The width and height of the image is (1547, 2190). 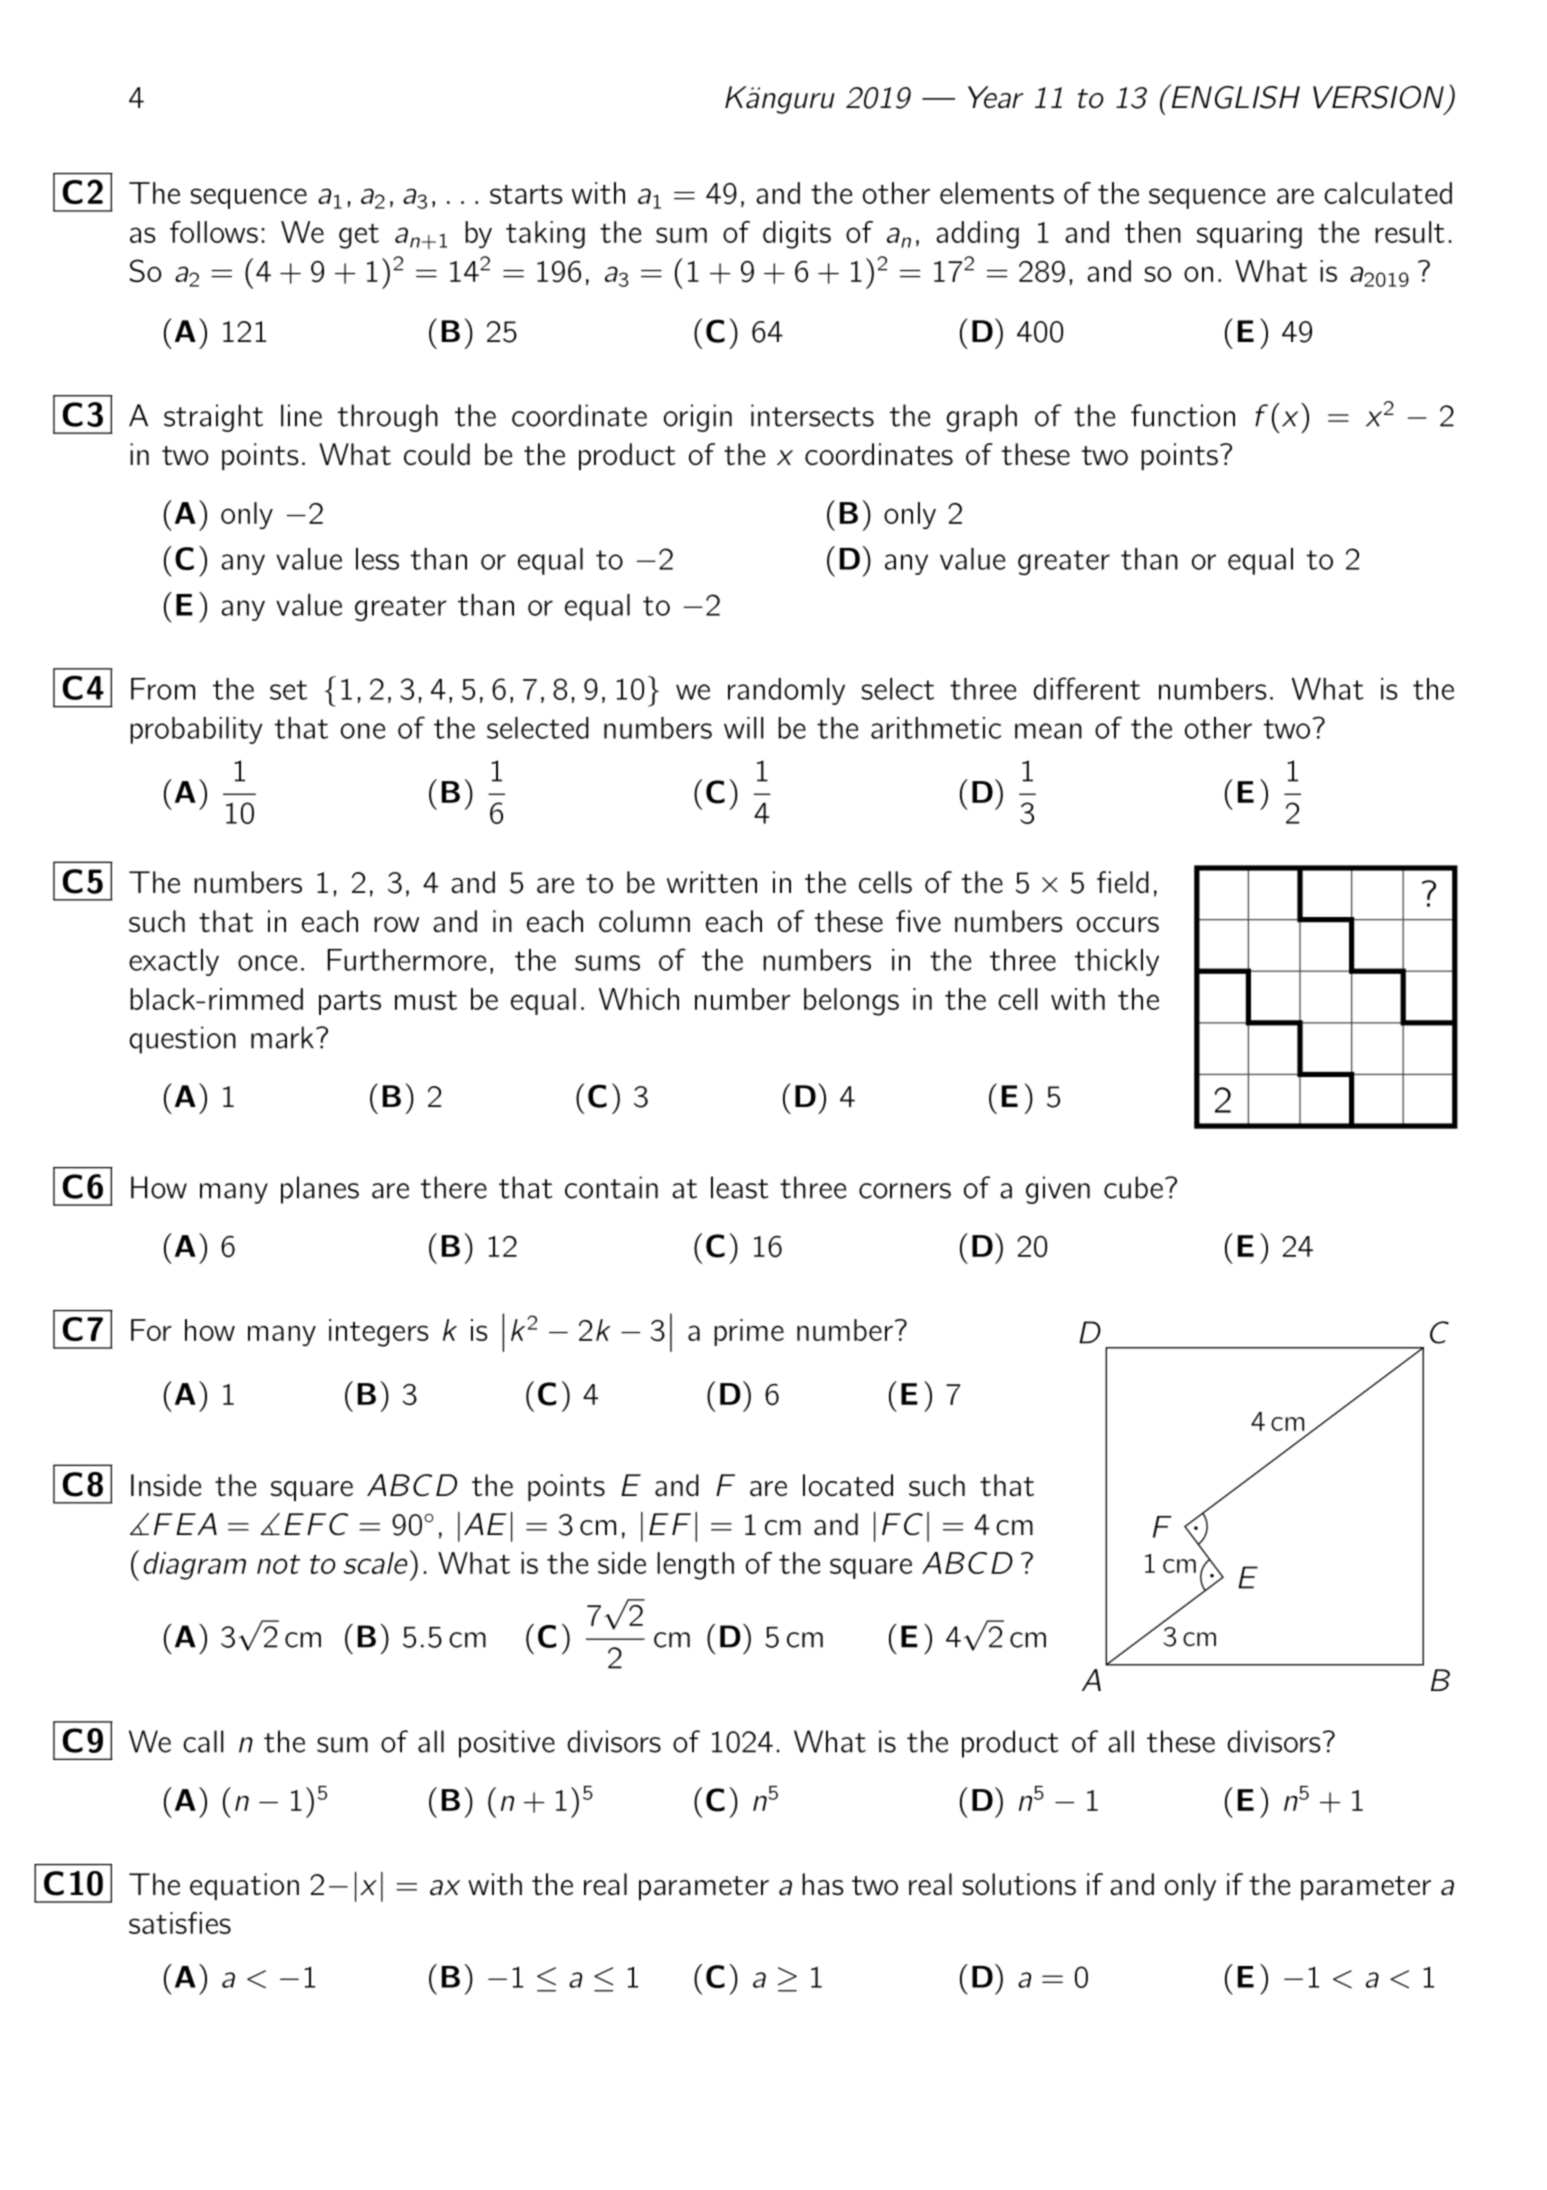 I want to click on will, so click(x=743, y=728).
